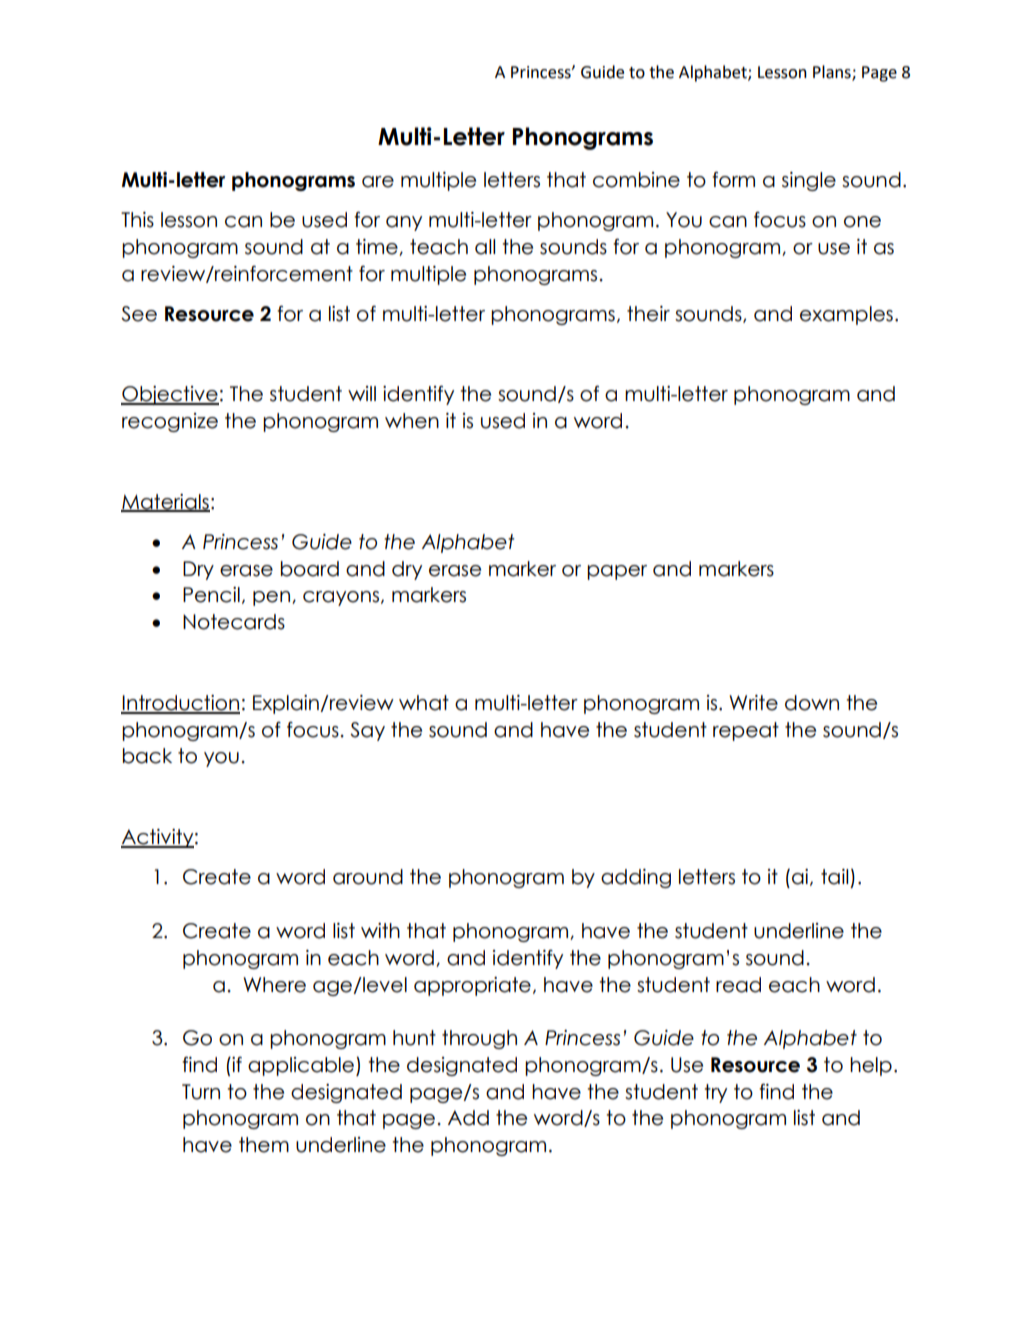 The image size is (1032, 1336). Describe the element at coordinates (833, 73) in the document. I see `Plans` at that location.
